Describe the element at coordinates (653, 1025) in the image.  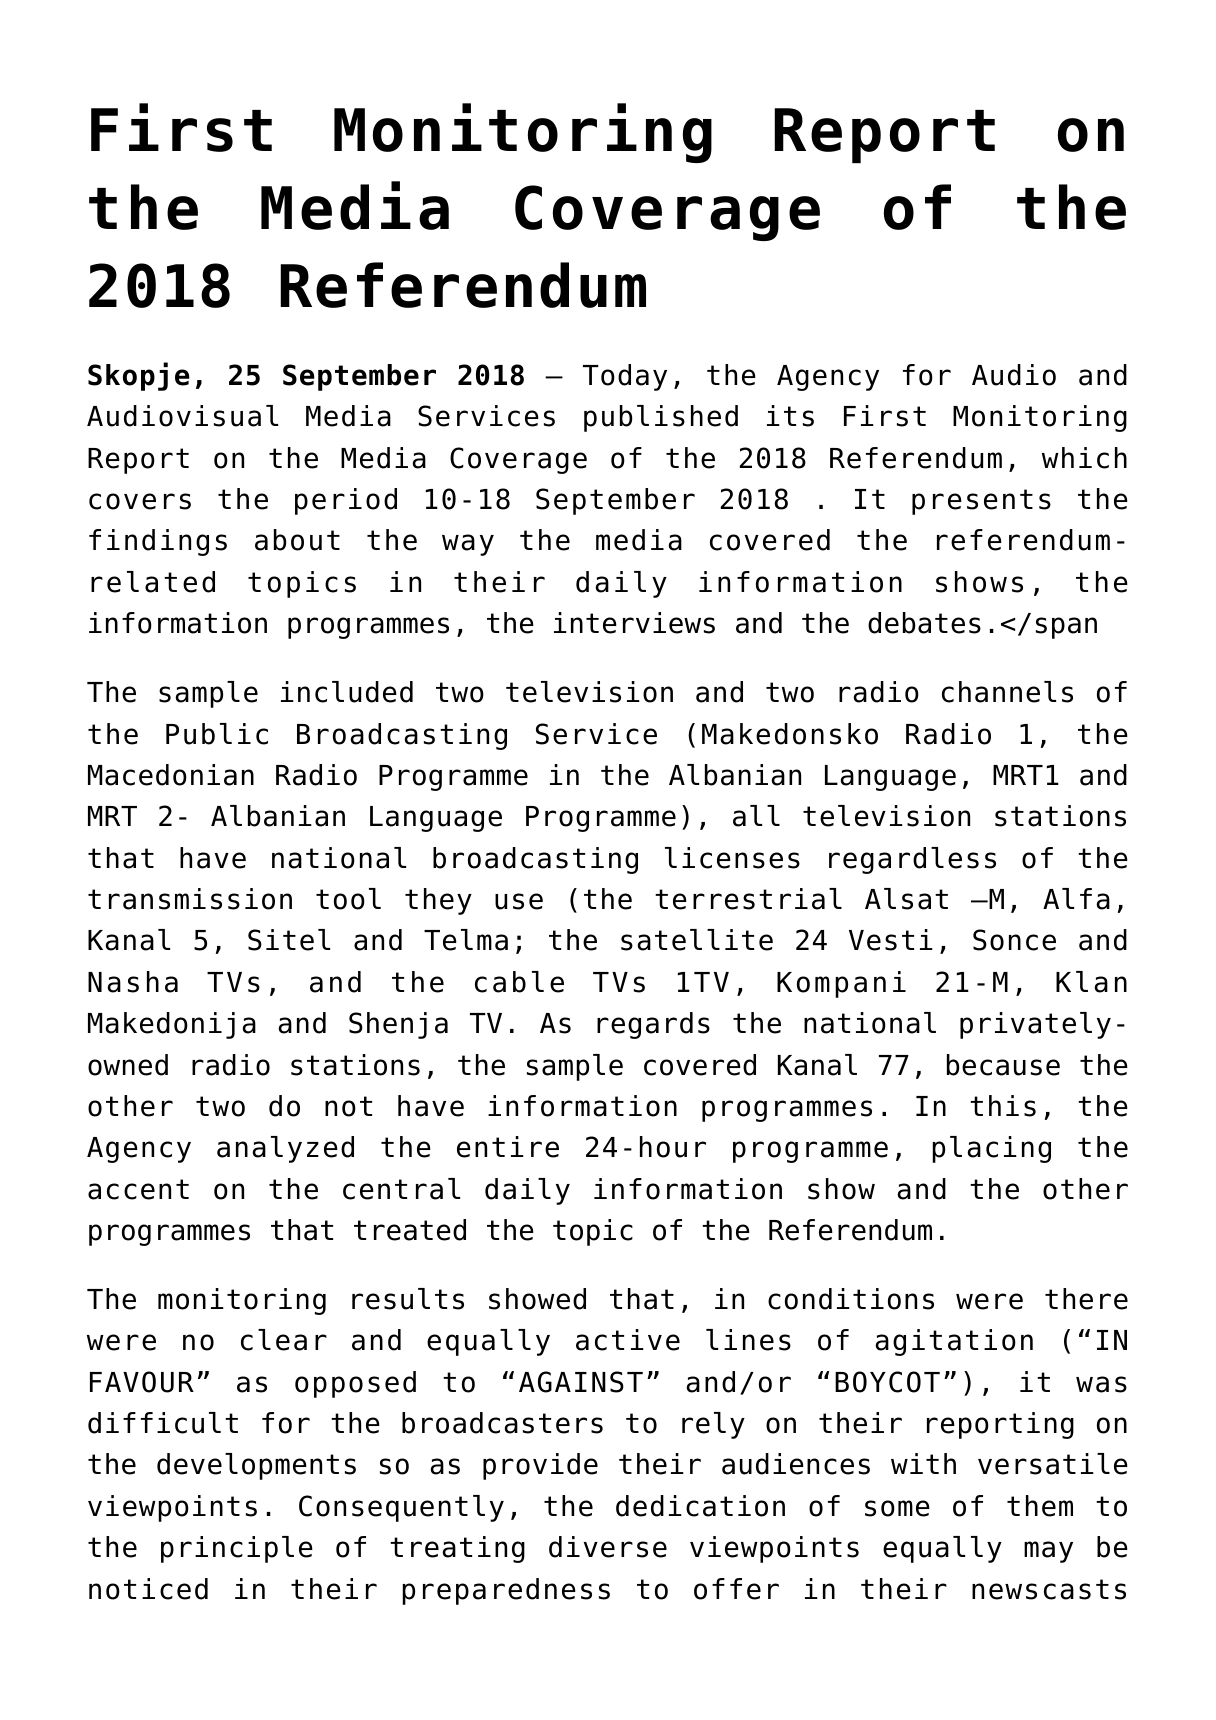
I see `regards` at that location.
